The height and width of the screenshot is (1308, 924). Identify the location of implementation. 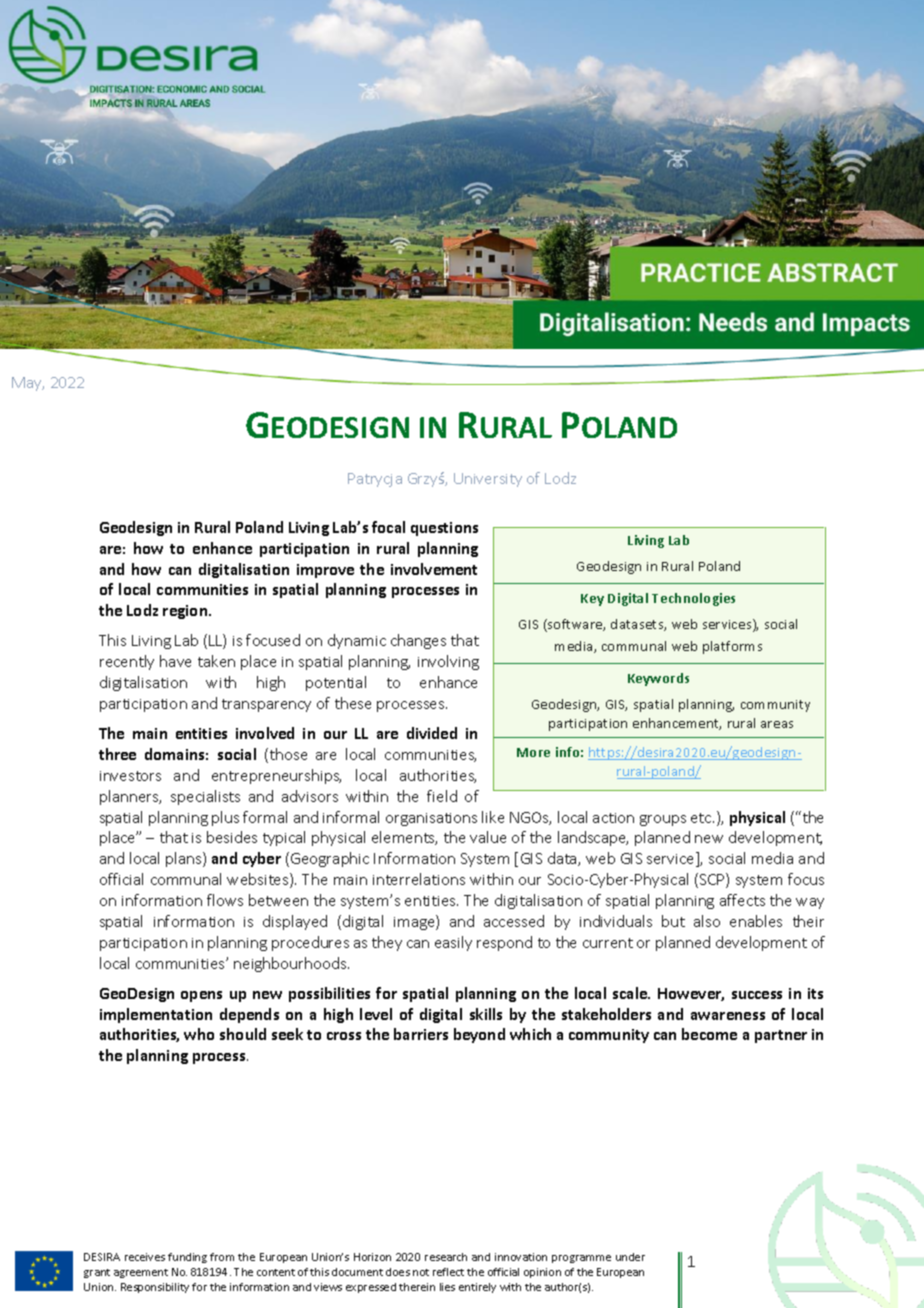
(156, 1015).
